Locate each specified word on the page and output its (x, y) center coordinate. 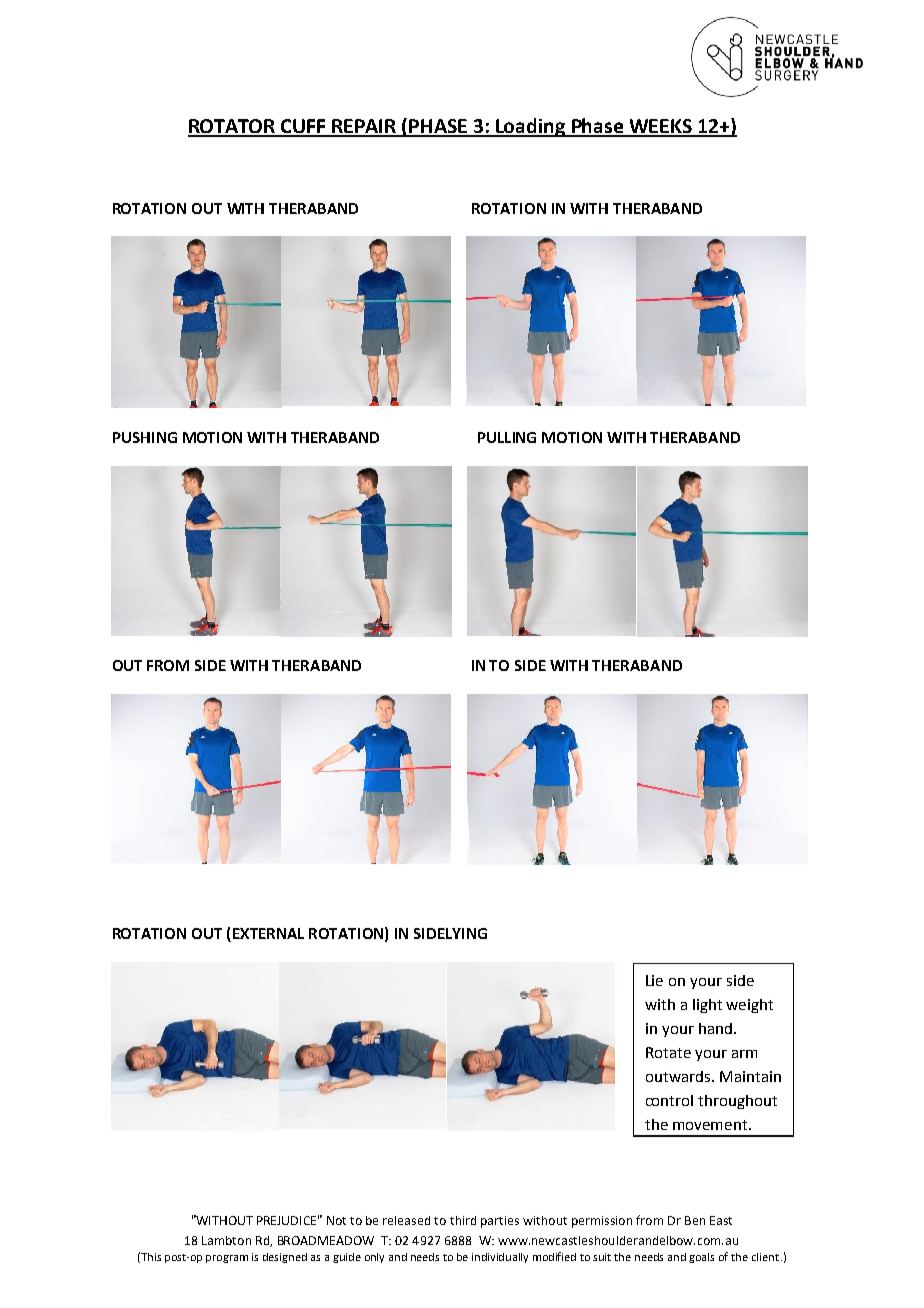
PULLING (507, 437)
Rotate (668, 1052)
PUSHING (145, 437)
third (463, 1220)
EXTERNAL (268, 933)
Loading (531, 127)
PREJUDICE (288, 1220)
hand (715, 1028)
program (227, 1259)
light (707, 1006)
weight (749, 1006)
